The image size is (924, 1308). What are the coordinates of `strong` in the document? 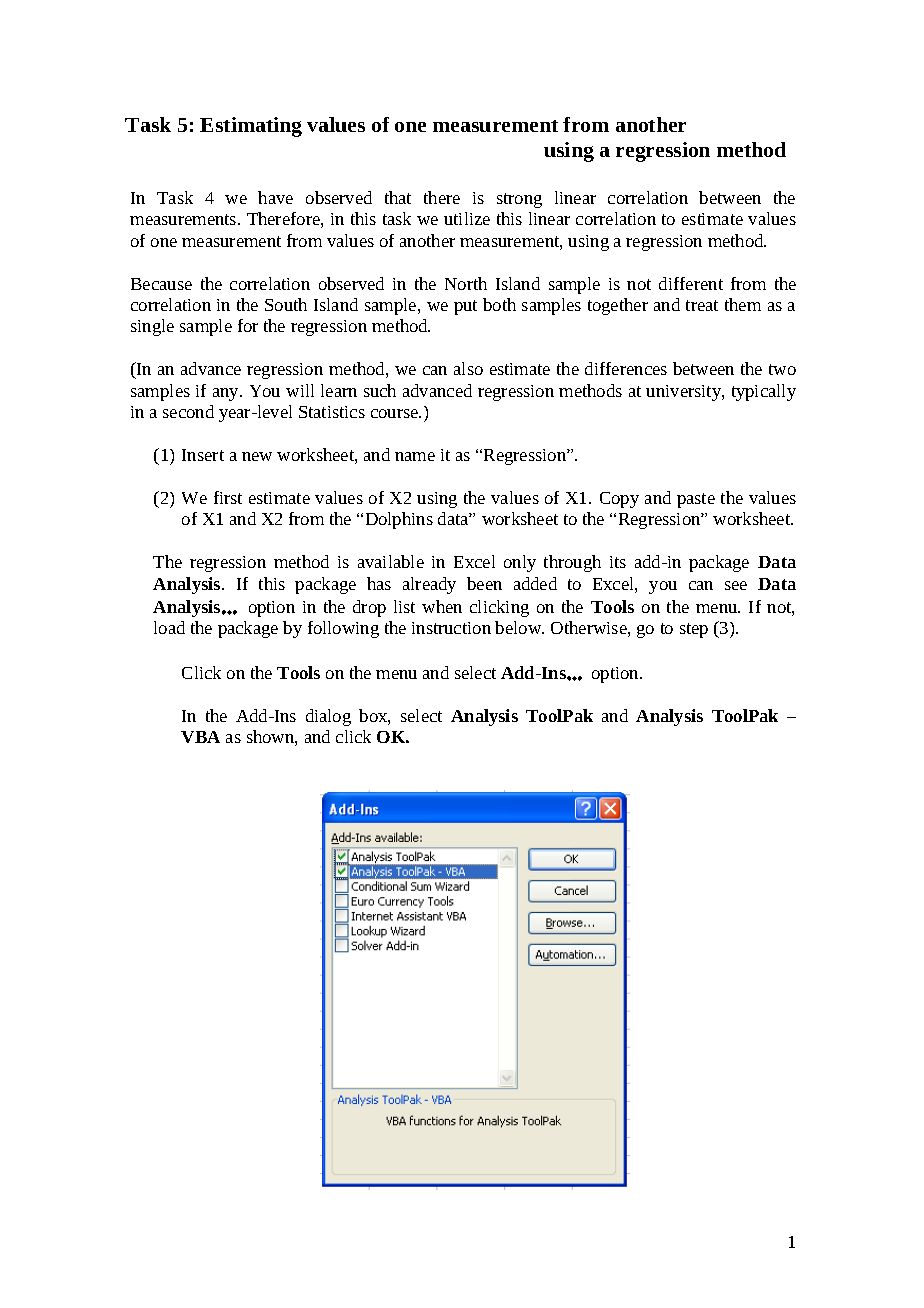 It's located at (519, 200).
